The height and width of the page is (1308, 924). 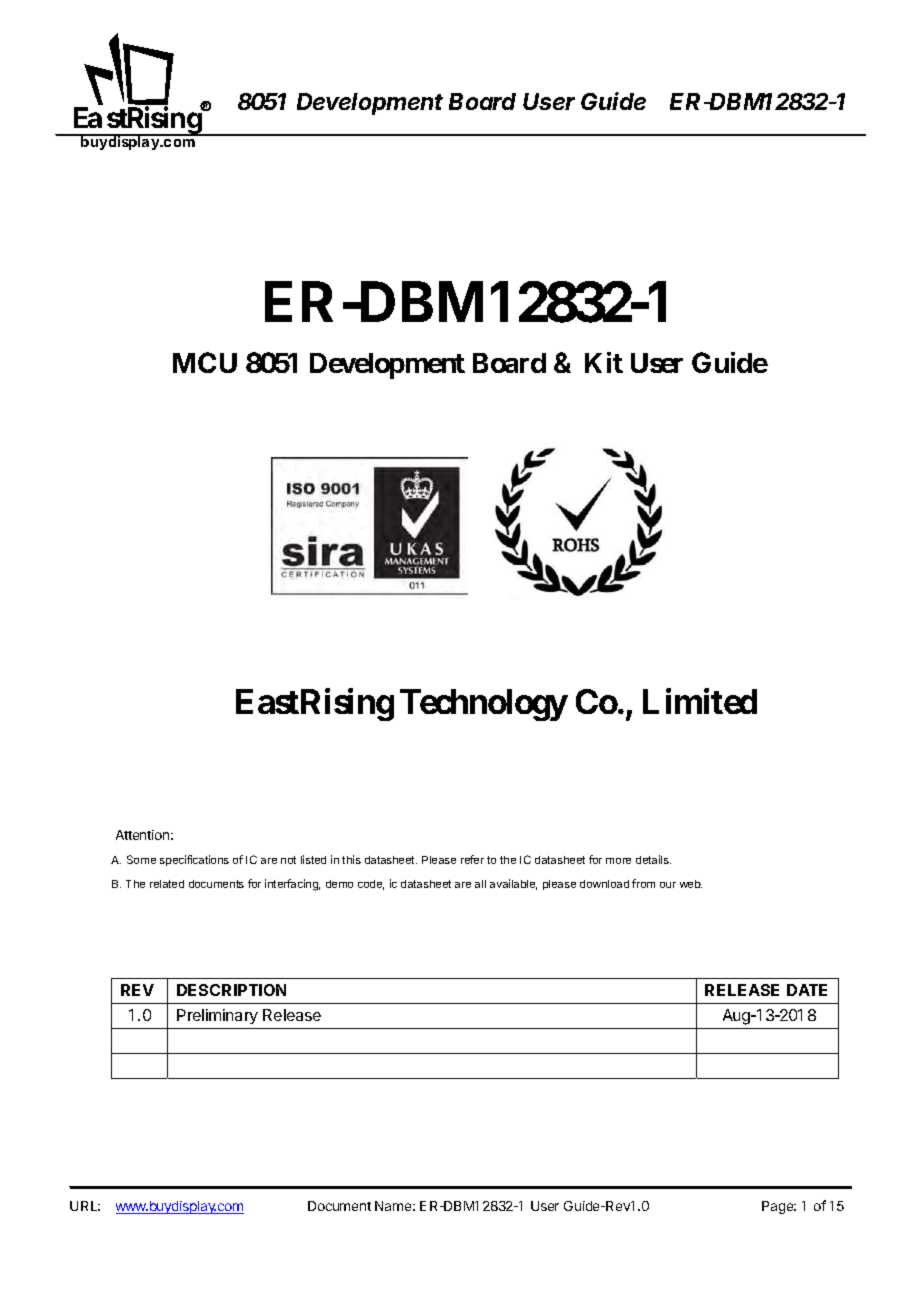 What do you see at coordinates (484, 705) in the page?
I see `Technology` at bounding box center [484, 705].
